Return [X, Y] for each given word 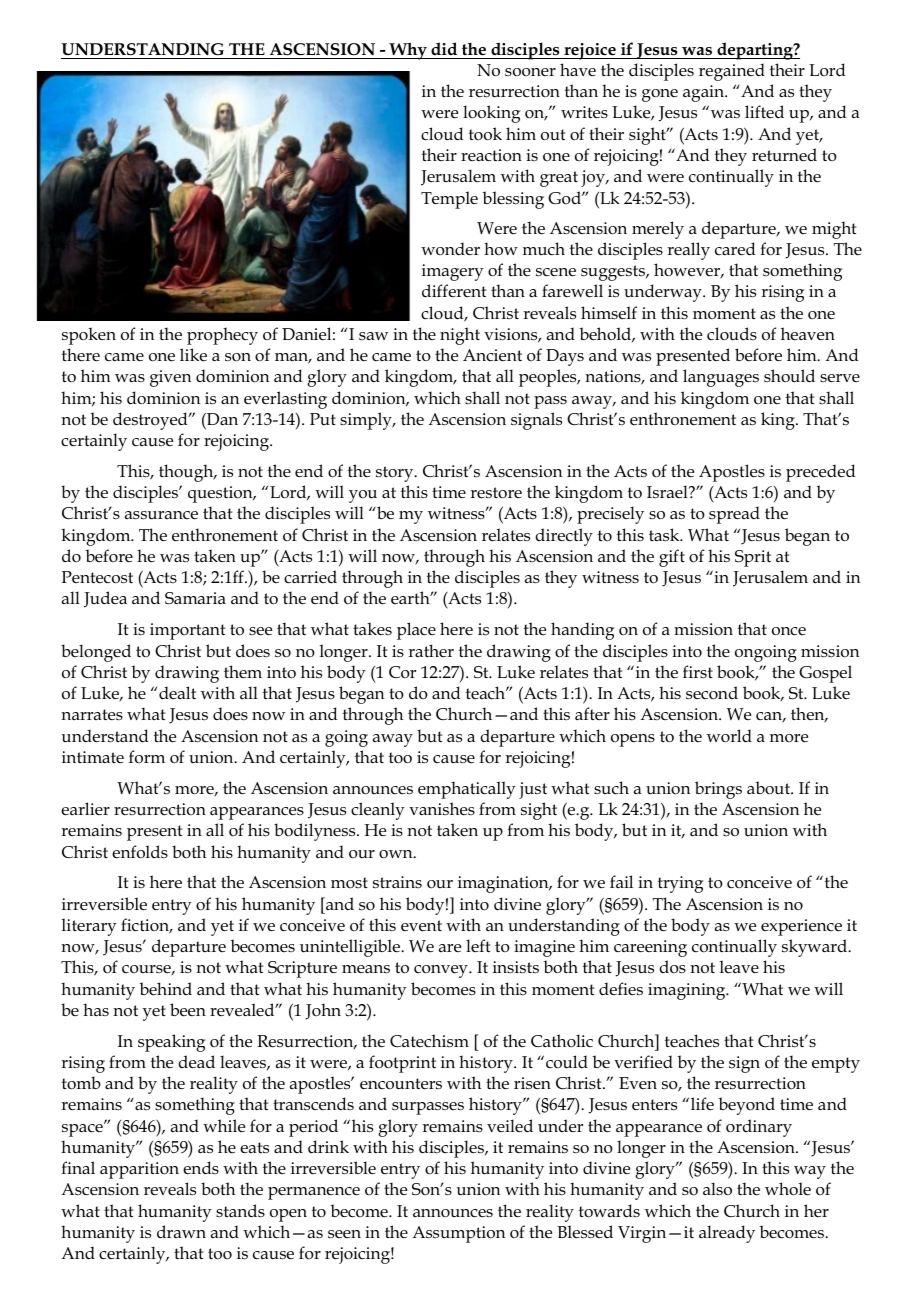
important [187, 631]
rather [431, 650]
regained [732, 72]
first [698, 671]
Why [408, 51]
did [444, 48]
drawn [181, 1231]
